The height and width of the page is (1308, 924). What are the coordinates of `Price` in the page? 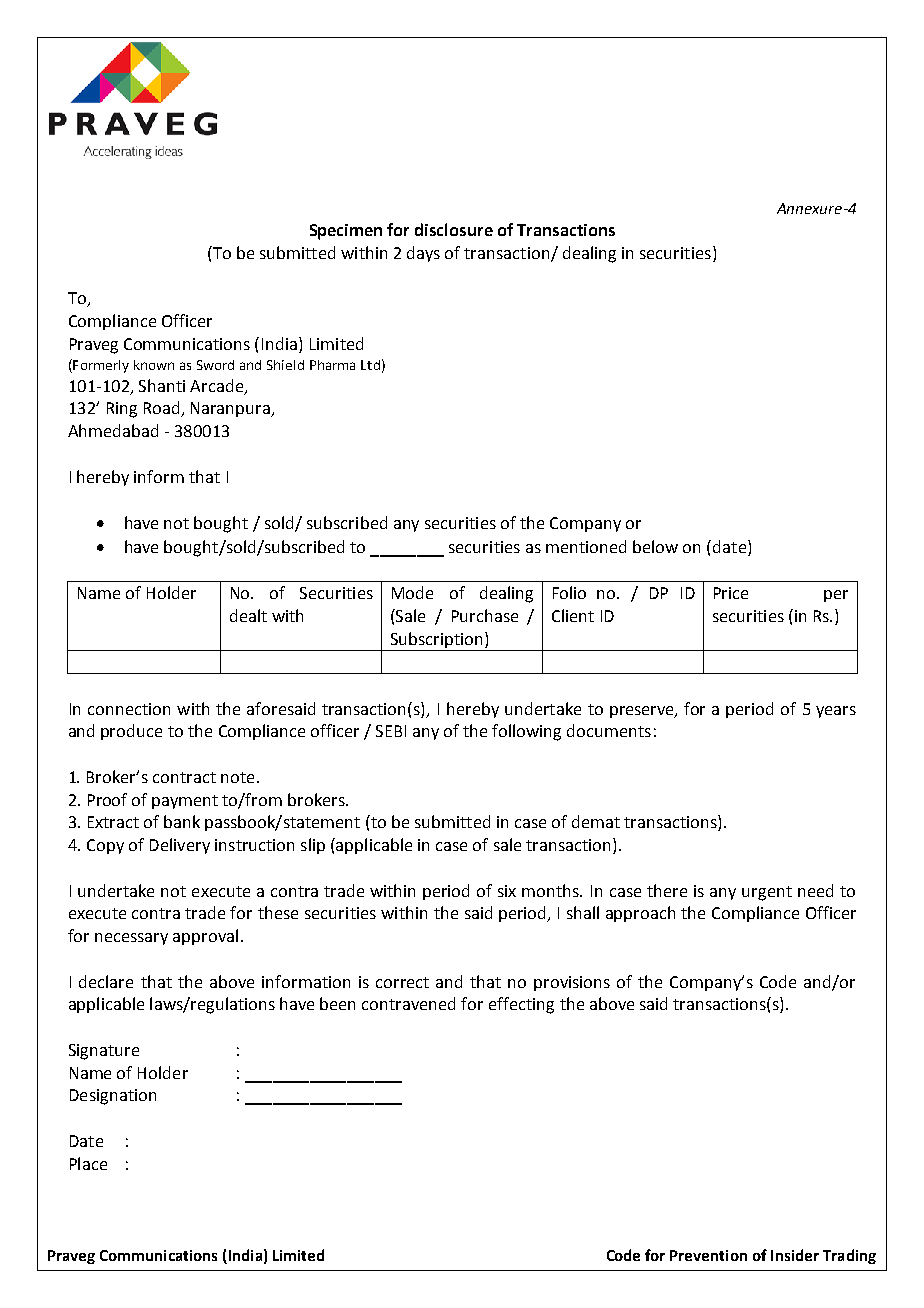 It's located at (731, 593).
